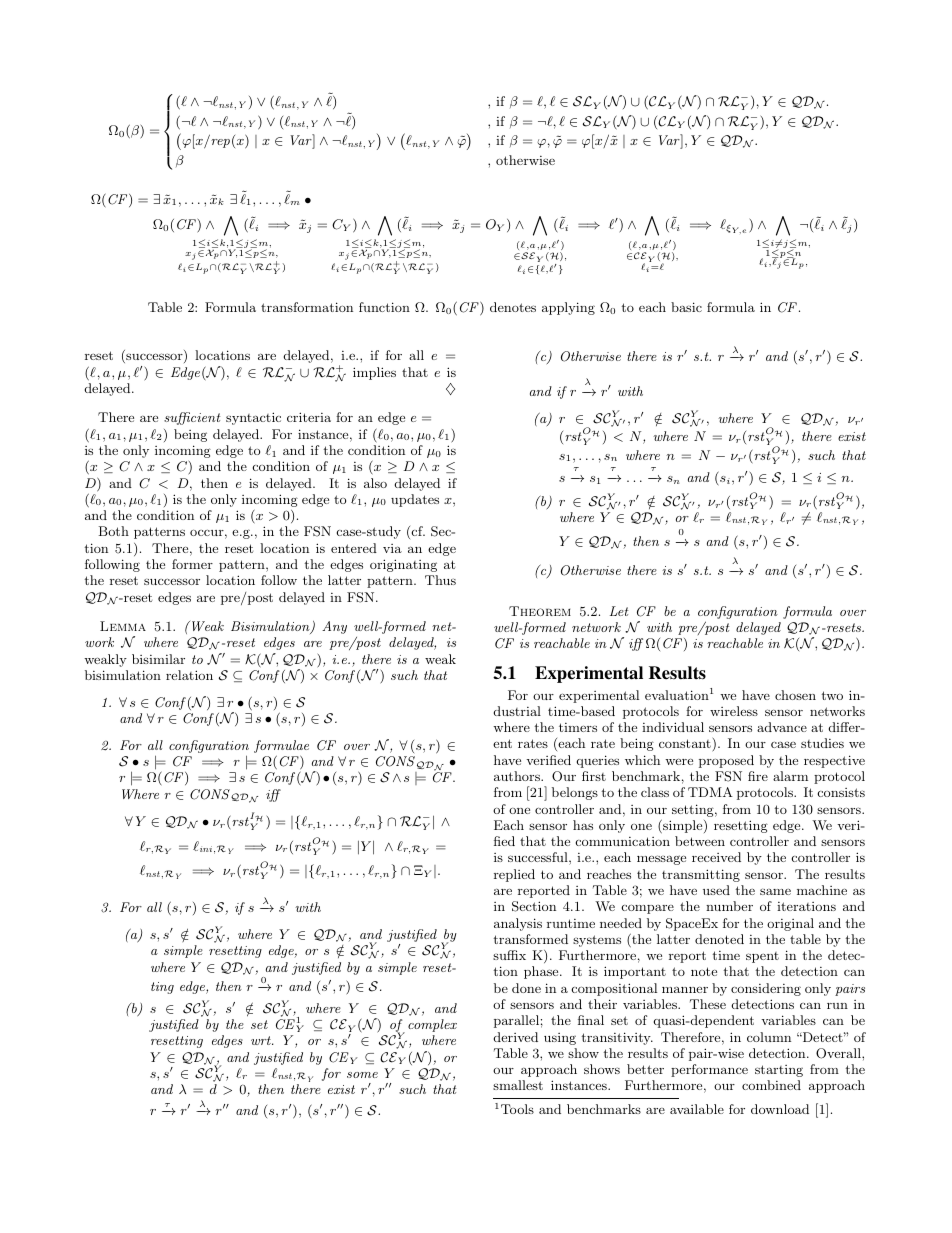  What do you see at coordinates (700, 841) in the image?
I see `between` at bounding box center [700, 841].
